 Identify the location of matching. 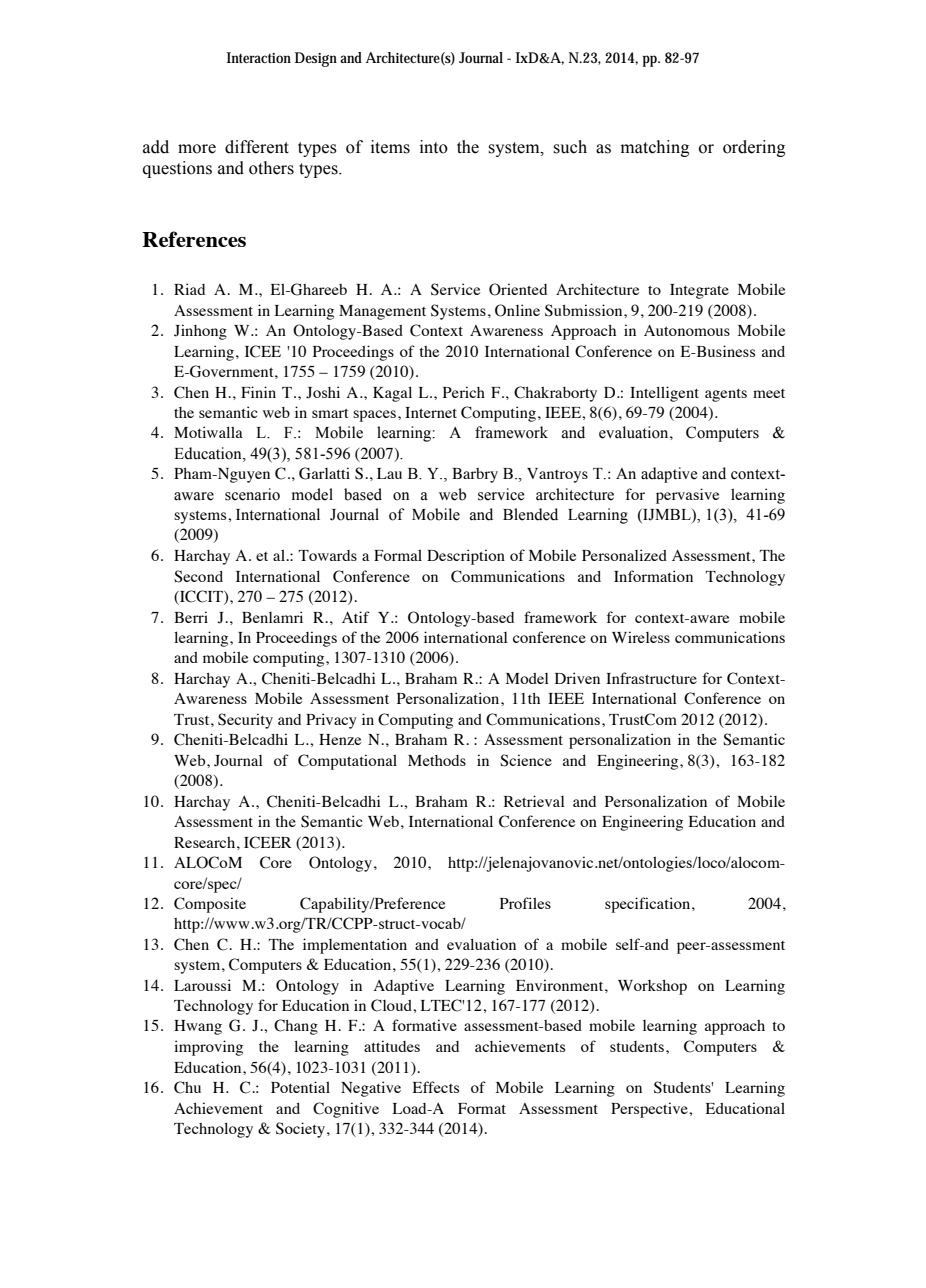
(655, 148).
